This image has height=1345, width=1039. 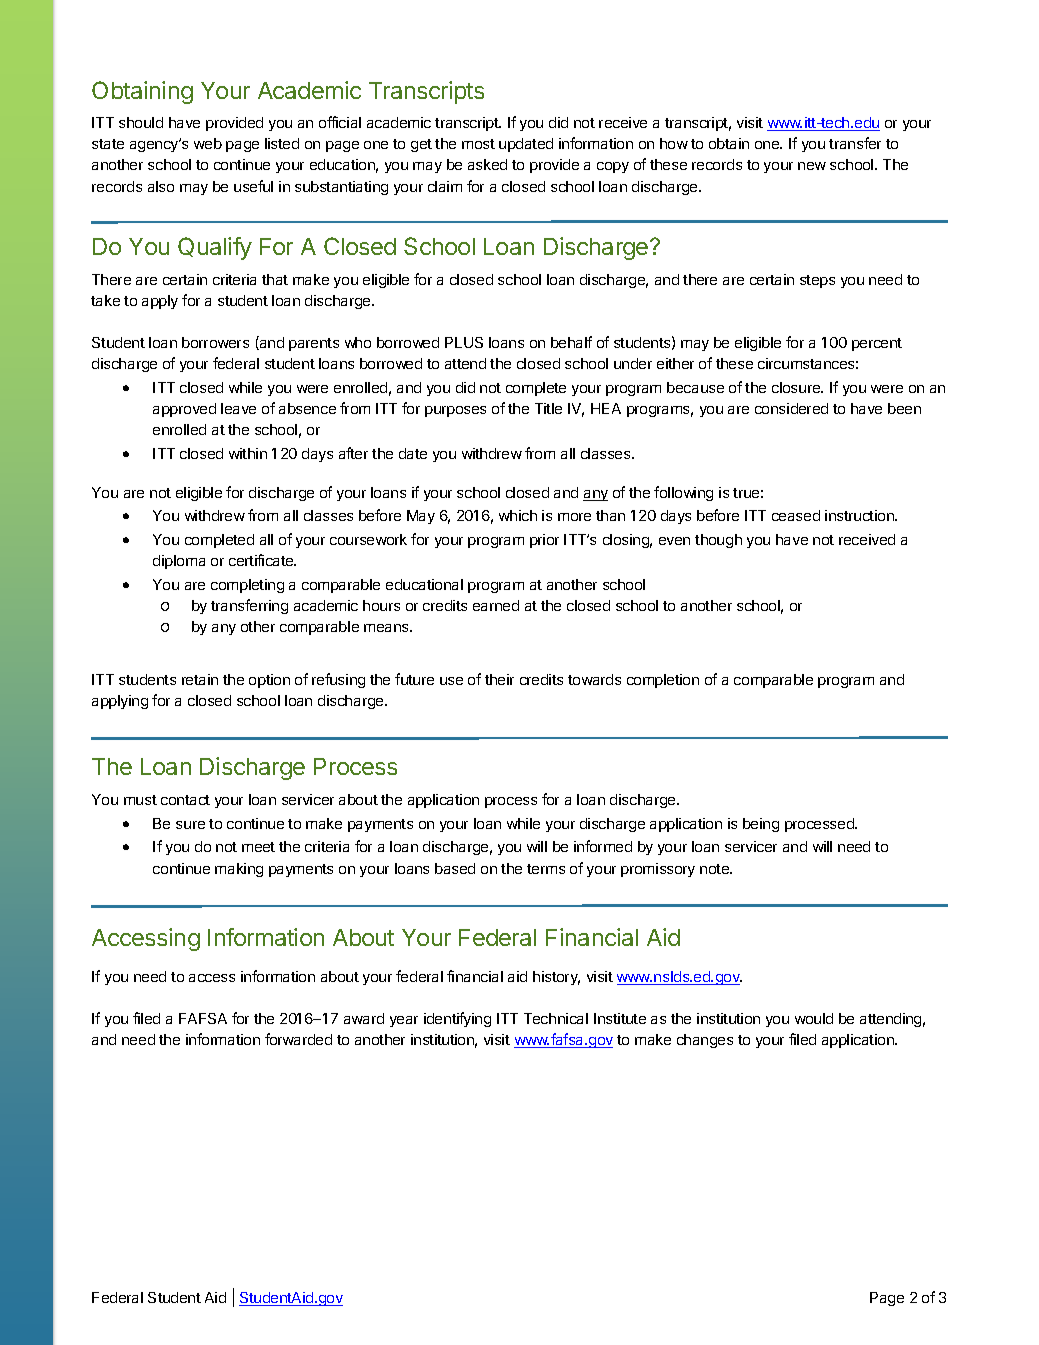 I want to click on borrowers, so click(x=215, y=342).
